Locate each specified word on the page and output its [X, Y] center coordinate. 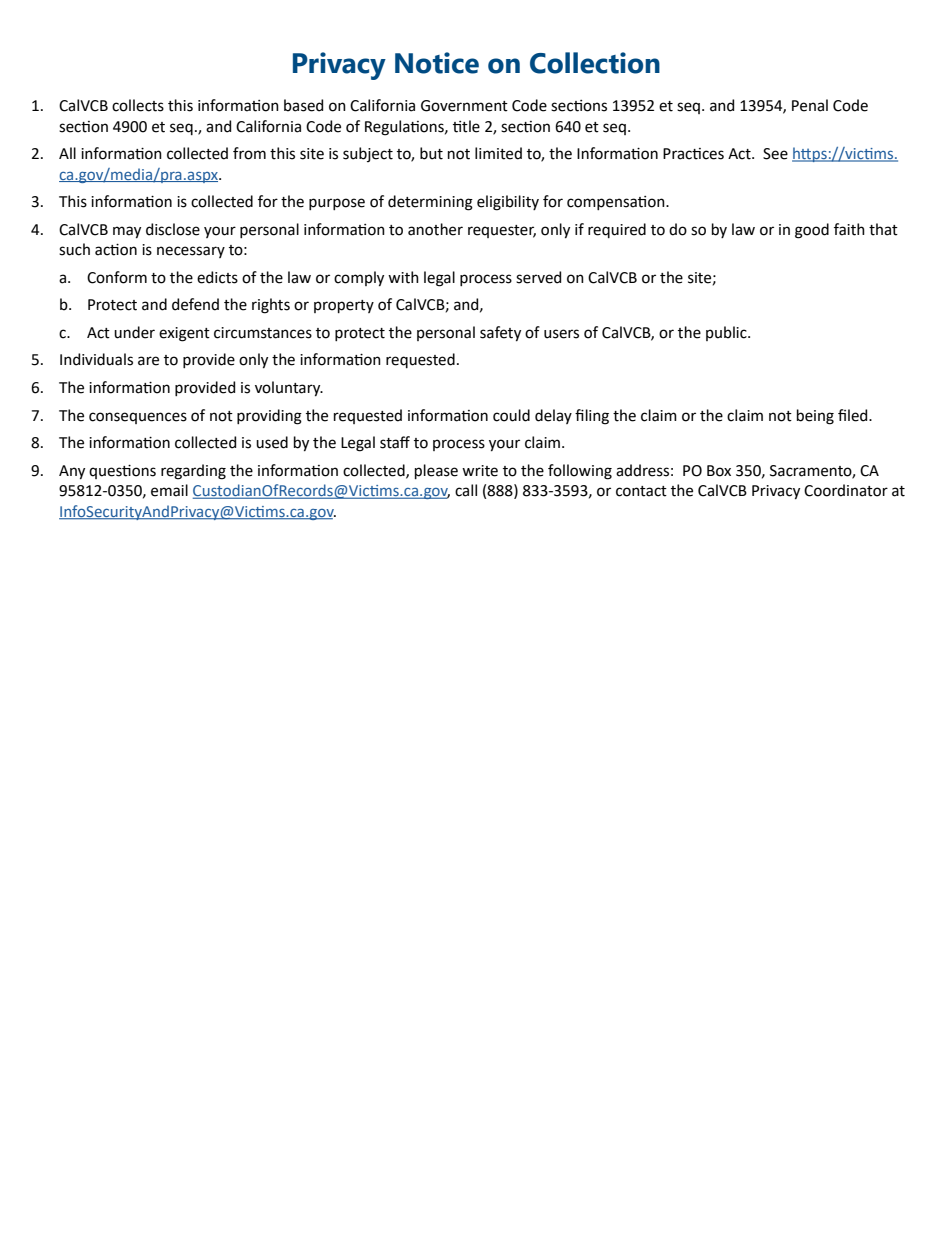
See [775, 154]
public [727, 333]
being [815, 417]
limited [498, 153]
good [812, 231]
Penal [810, 105]
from [249, 153]
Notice [437, 63]
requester [502, 231]
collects [138, 105]
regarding [193, 472]
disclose [173, 229]
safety [500, 334]
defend [195, 304]
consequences [138, 418]
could [511, 415]
